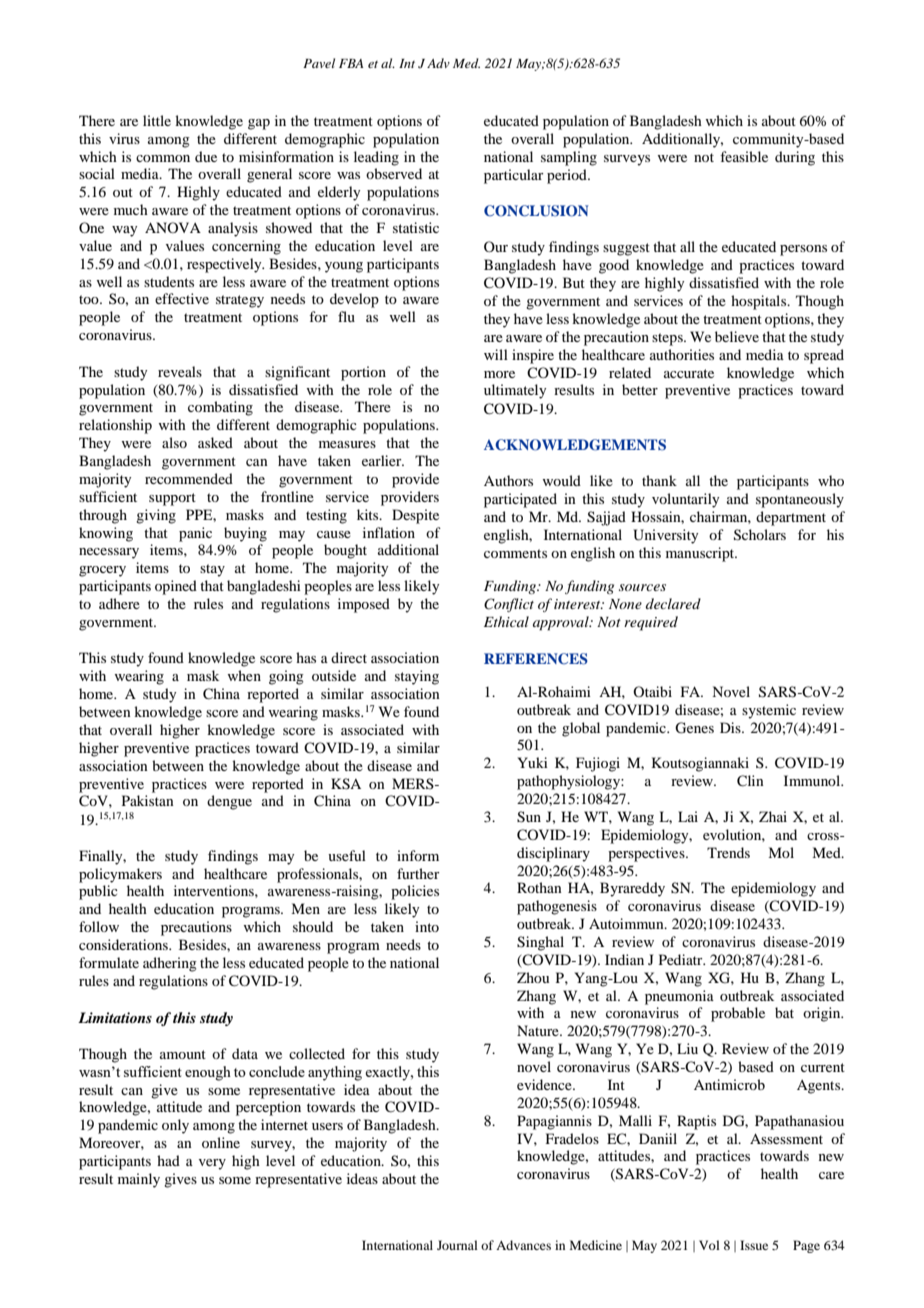 The width and height of the image is (924, 1308). I want to click on believe, so click(737, 336).
